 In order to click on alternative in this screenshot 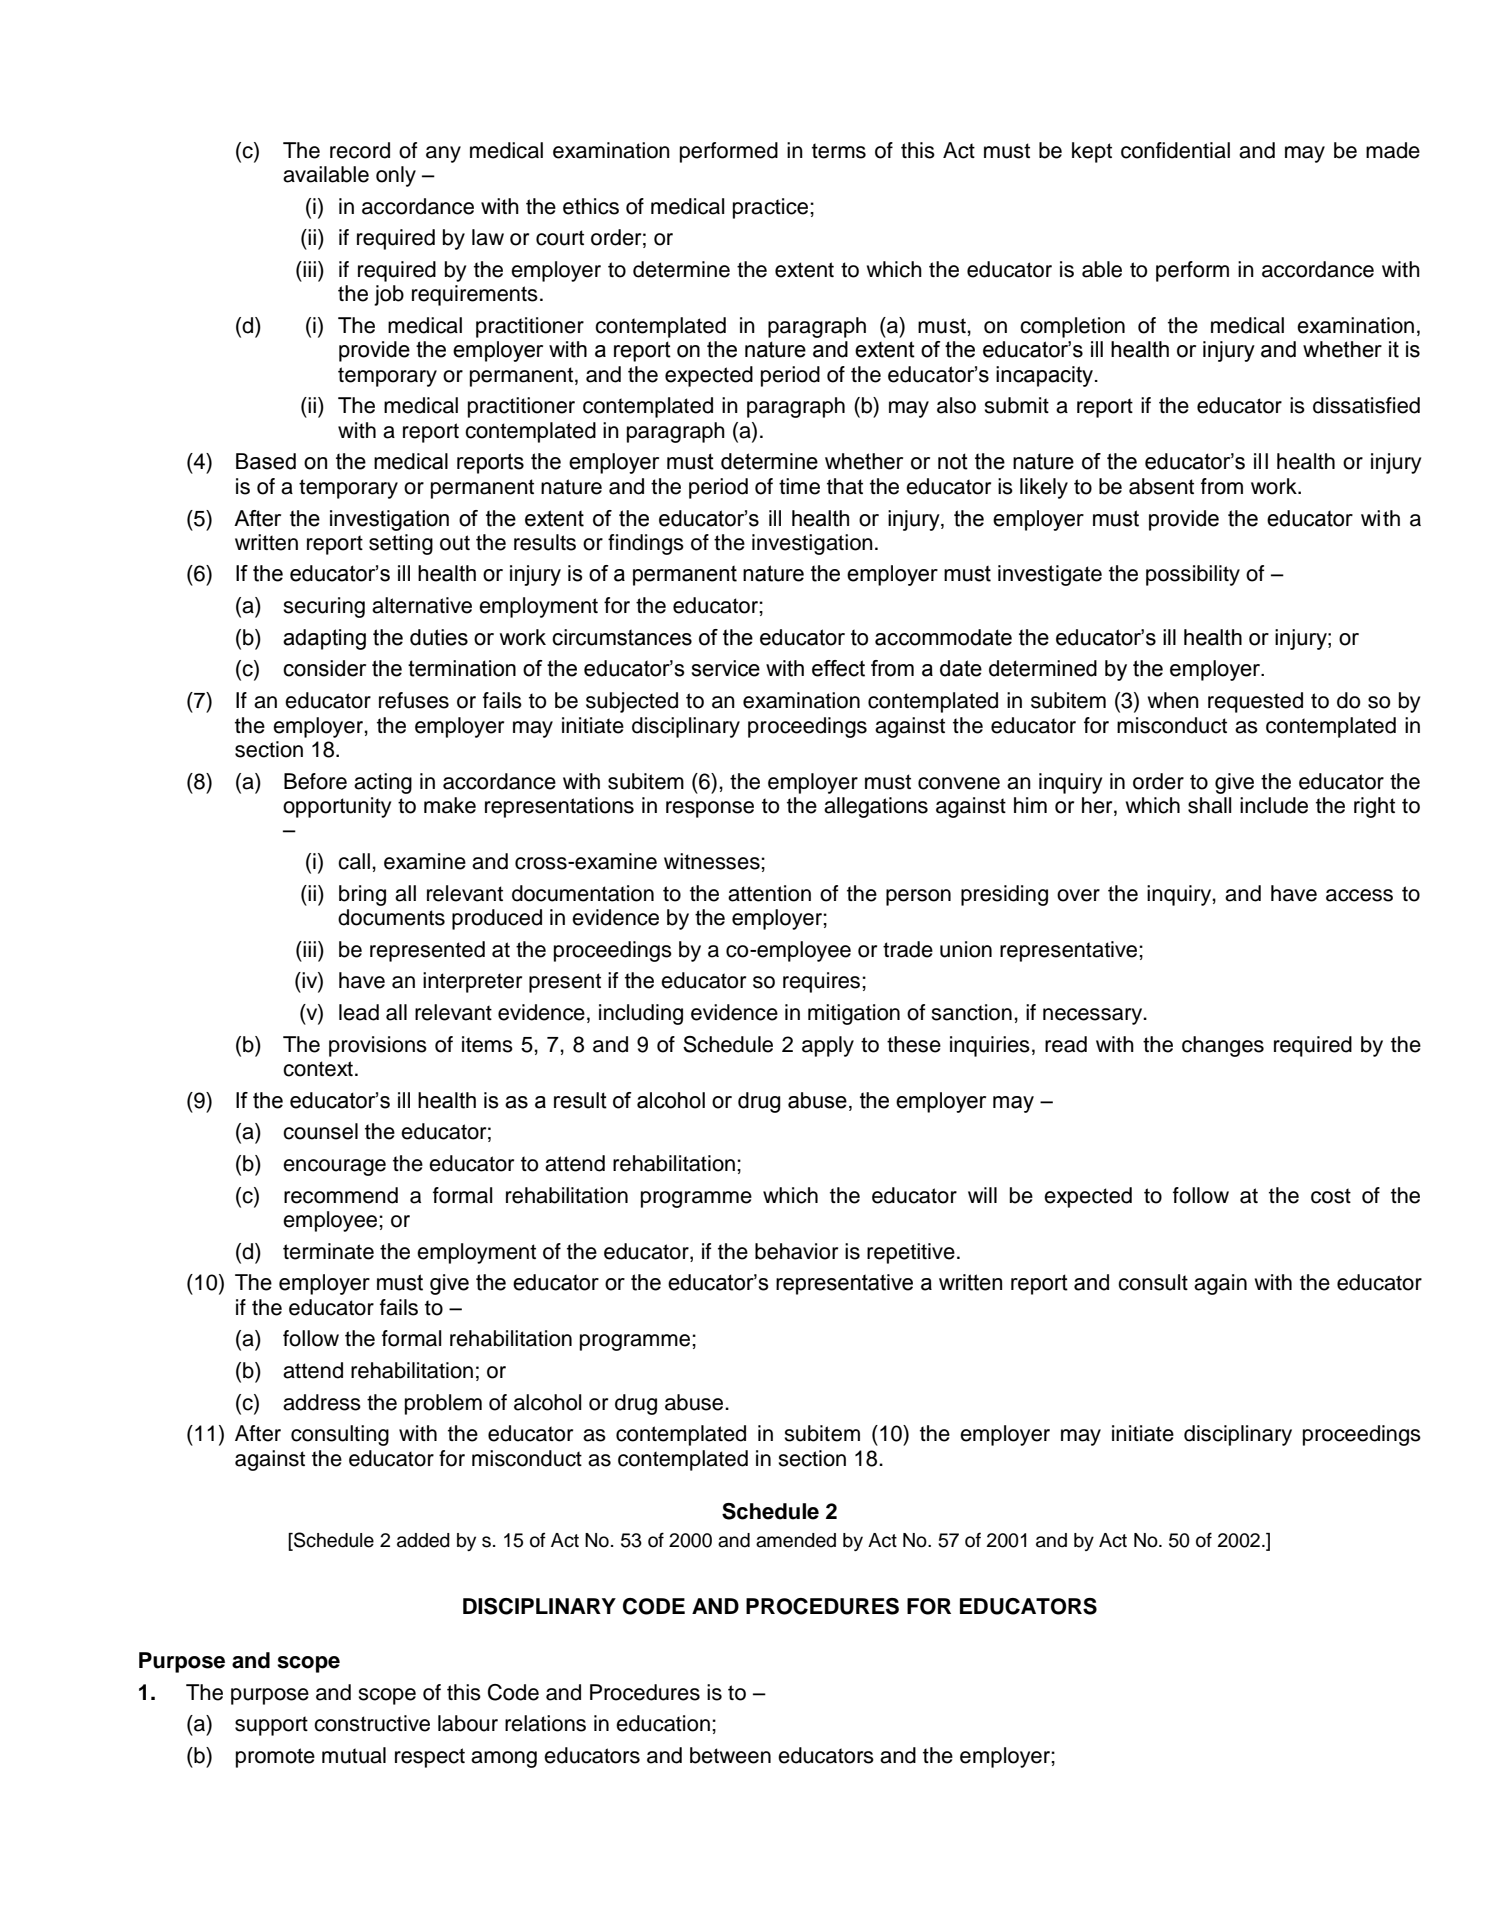, I will do `click(422, 605)`.
